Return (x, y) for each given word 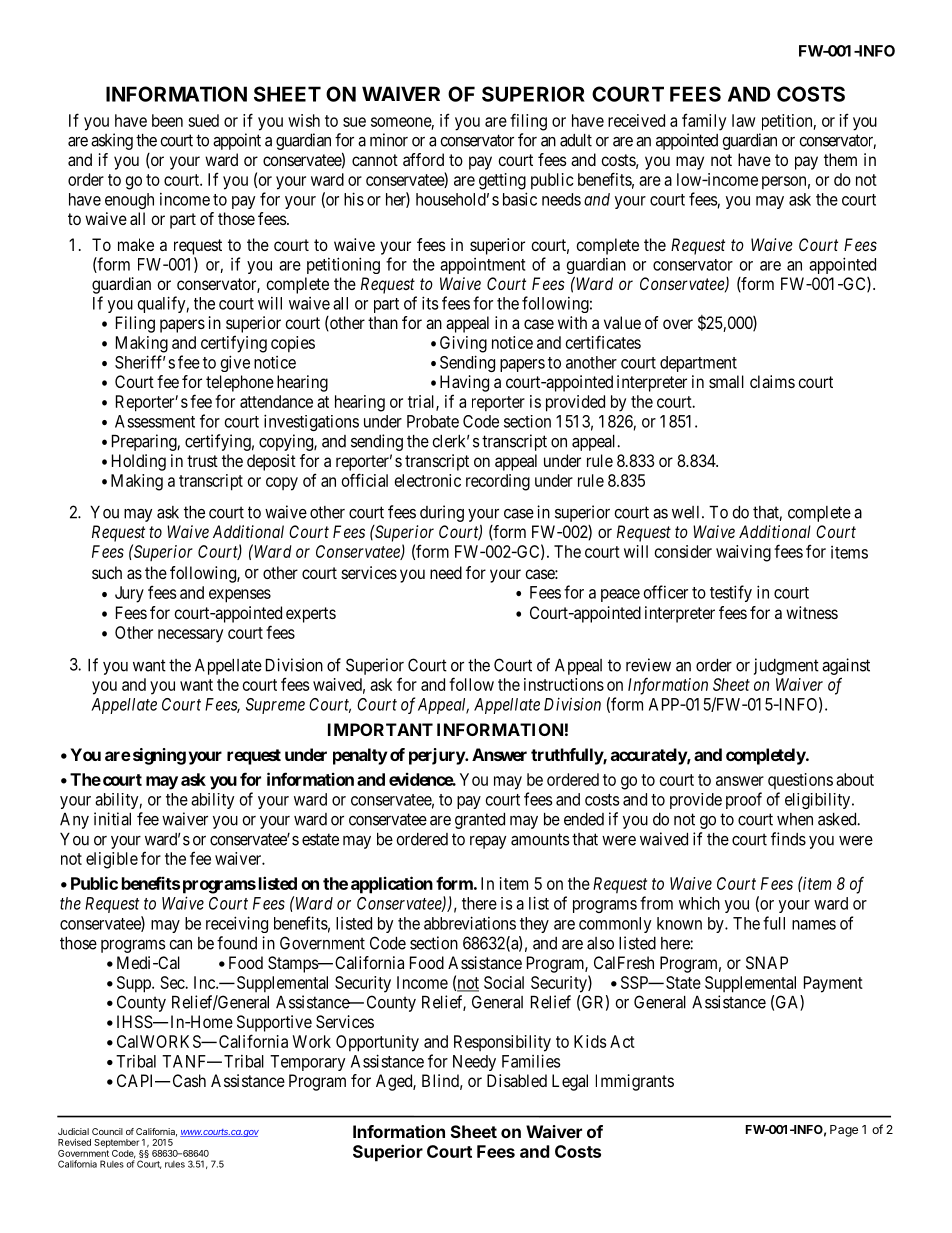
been (167, 120)
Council (107, 1131)
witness (812, 612)
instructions (564, 684)
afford (423, 159)
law (743, 120)
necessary (190, 636)
